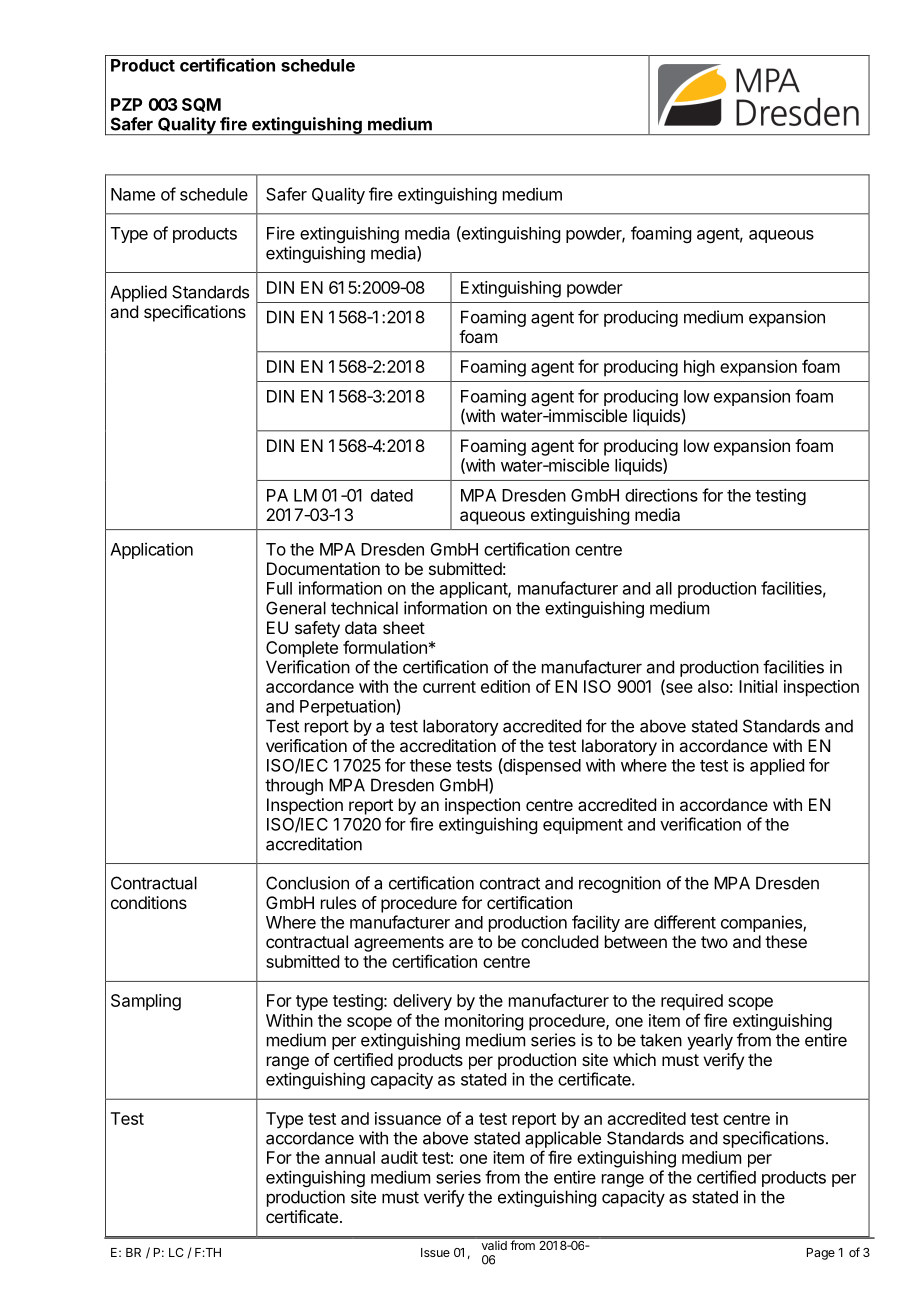 The height and width of the image is (1308, 924). Describe the element at coordinates (133, 194) in the image. I see `Name` at that location.
